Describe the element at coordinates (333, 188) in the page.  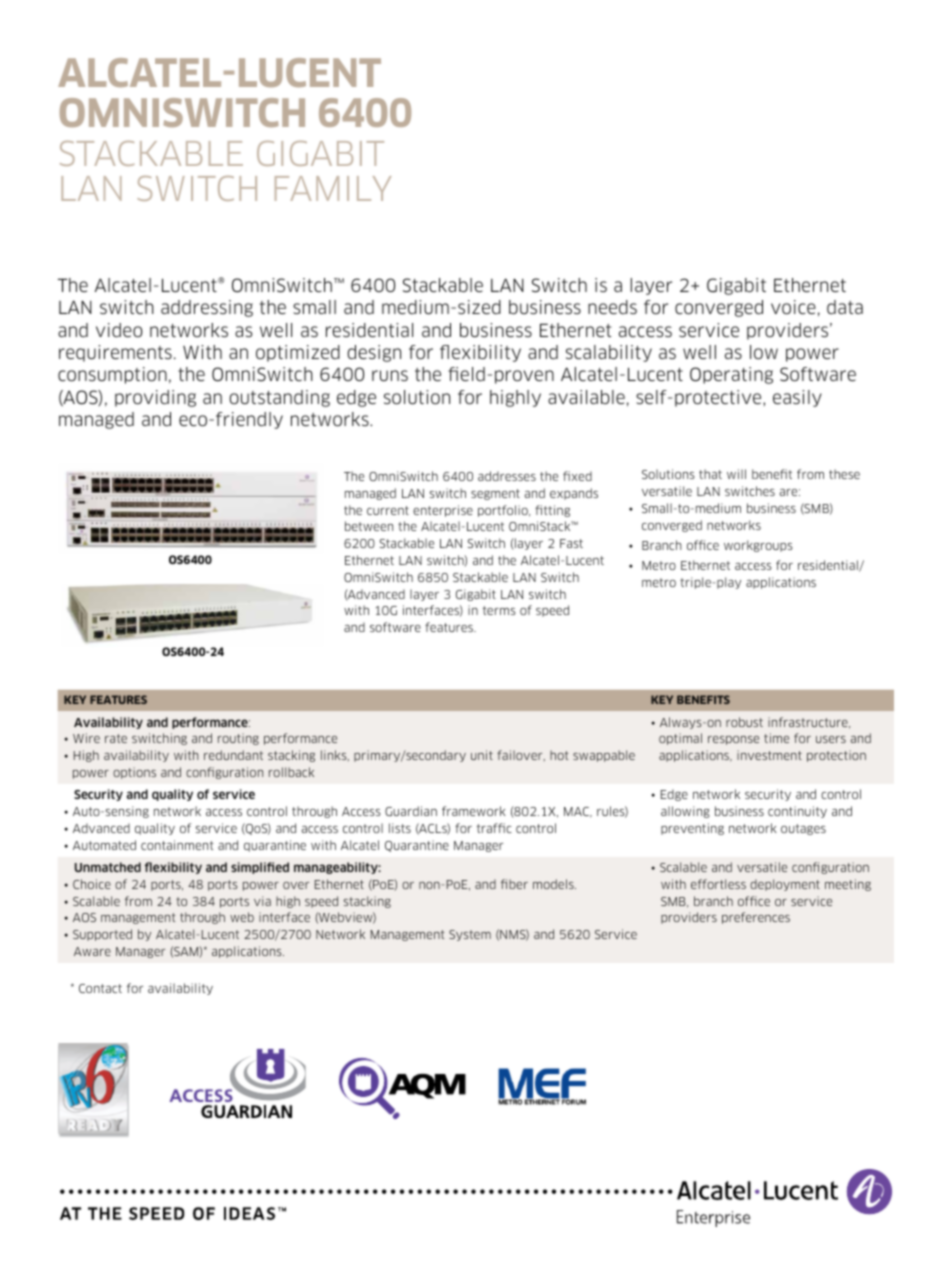
I see `Family` at that location.
